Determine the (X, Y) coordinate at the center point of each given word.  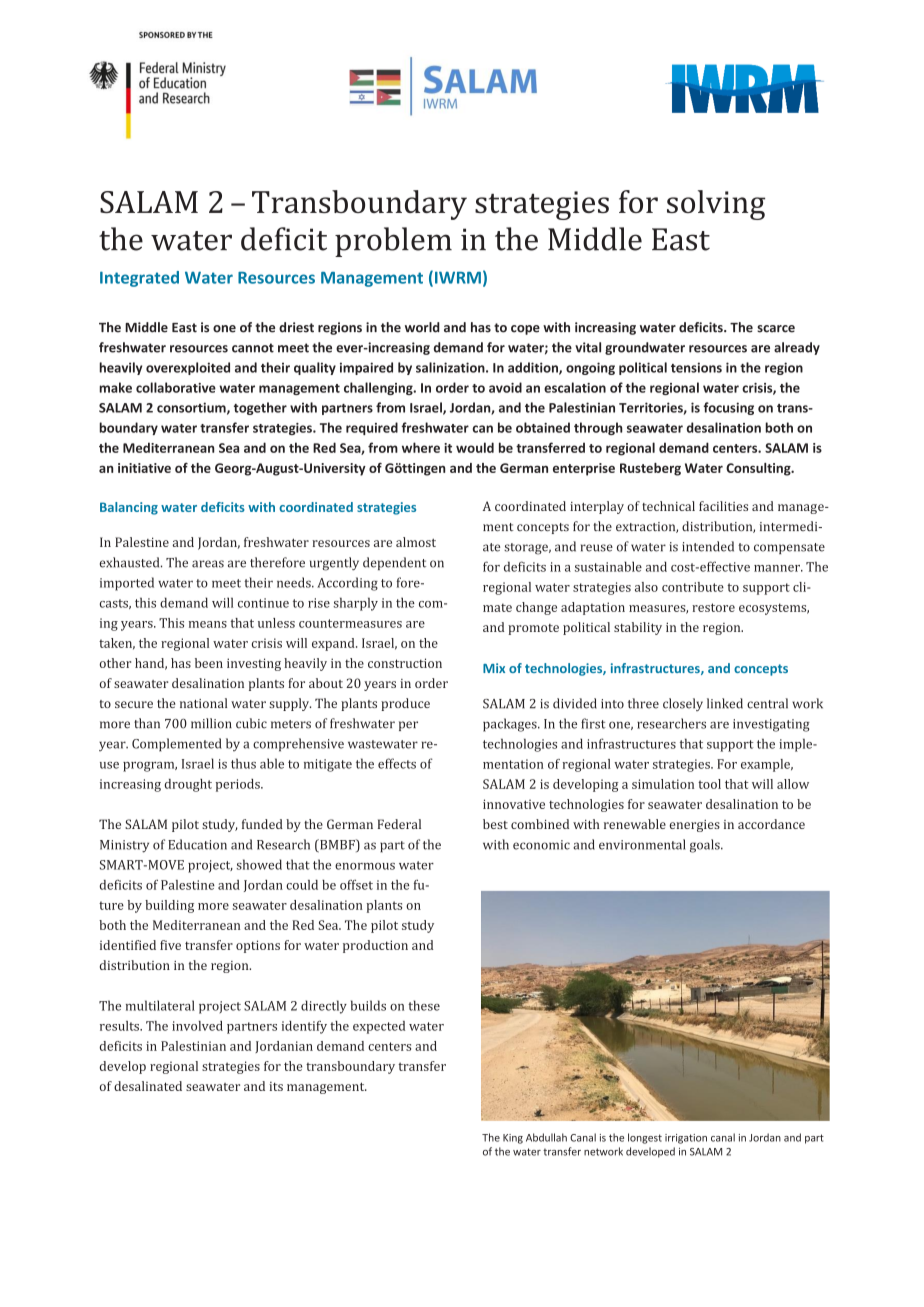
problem (393, 242)
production (375, 946)
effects (397, 763)
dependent (394, 563)
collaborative (176, 387)
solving (716, 205)
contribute (693, 587)
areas (208, 564)
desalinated (148, 1086)
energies (695, 826)
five (170, 945)
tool (709, 784)
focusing (728, 408)
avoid (505, 387)
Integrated (139, 279)
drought (188, 785)
